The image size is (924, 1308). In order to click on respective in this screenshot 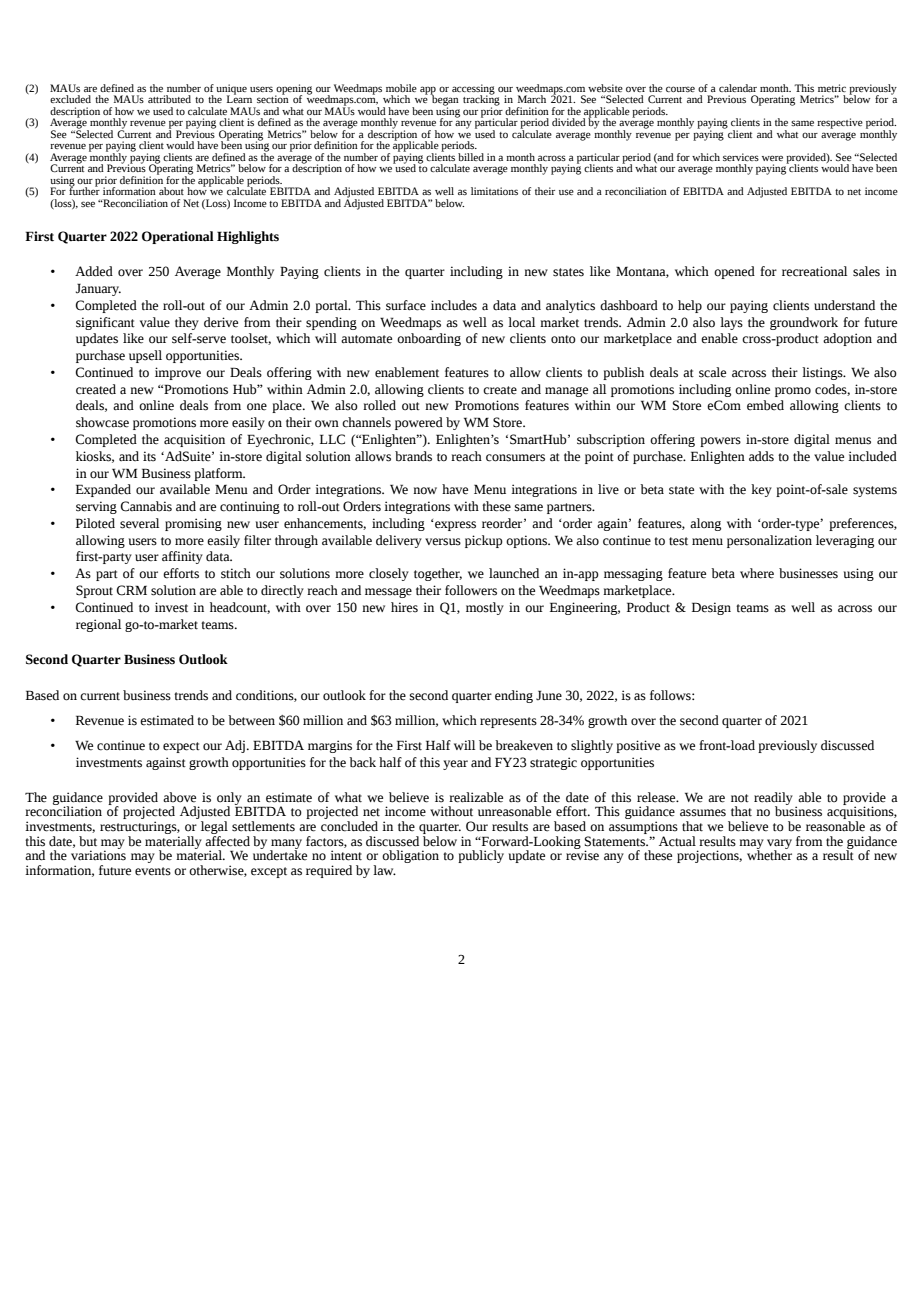, I will do `click(840, 123)`.
